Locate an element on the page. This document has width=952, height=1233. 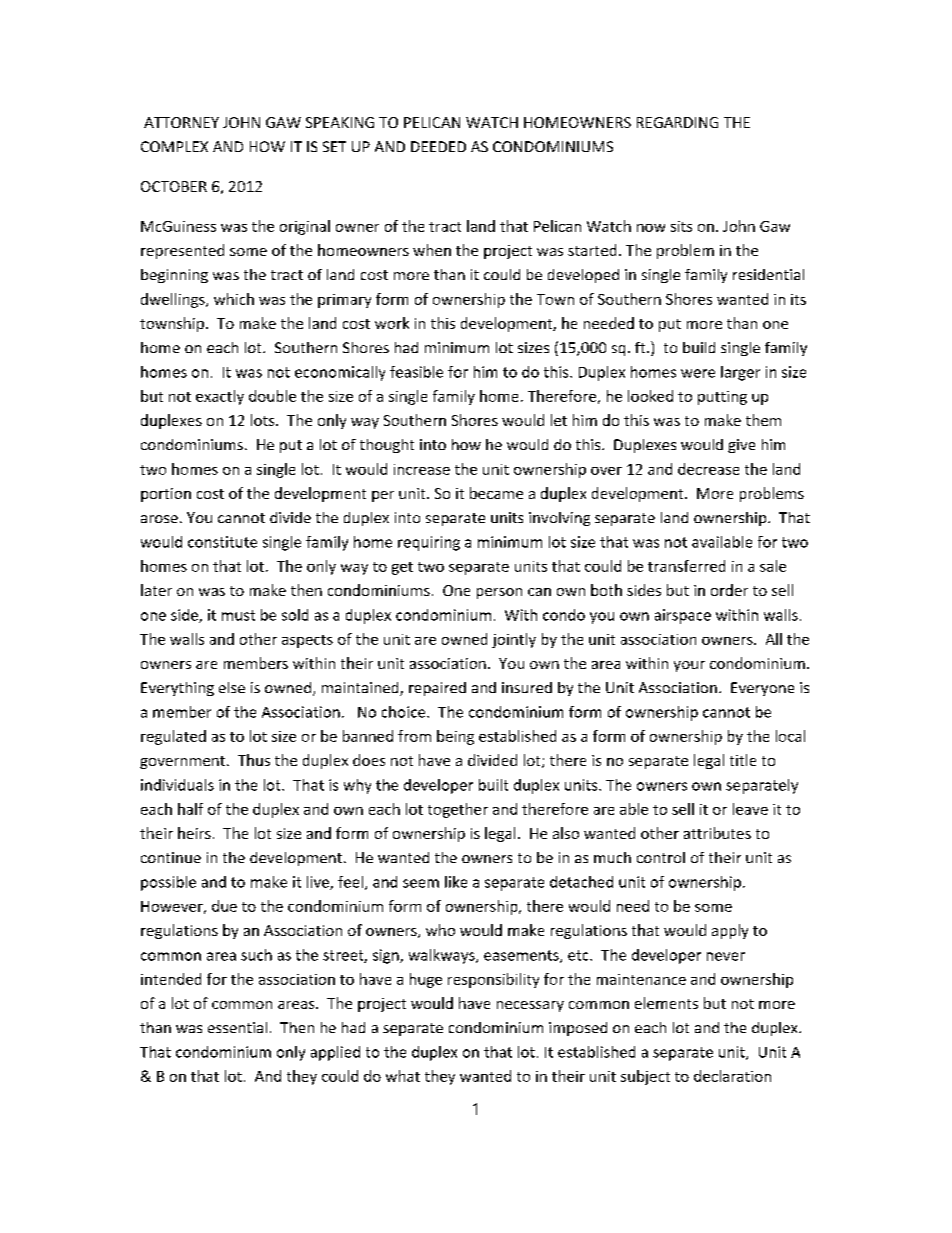
attributes is located at coordinates (717, 833).
